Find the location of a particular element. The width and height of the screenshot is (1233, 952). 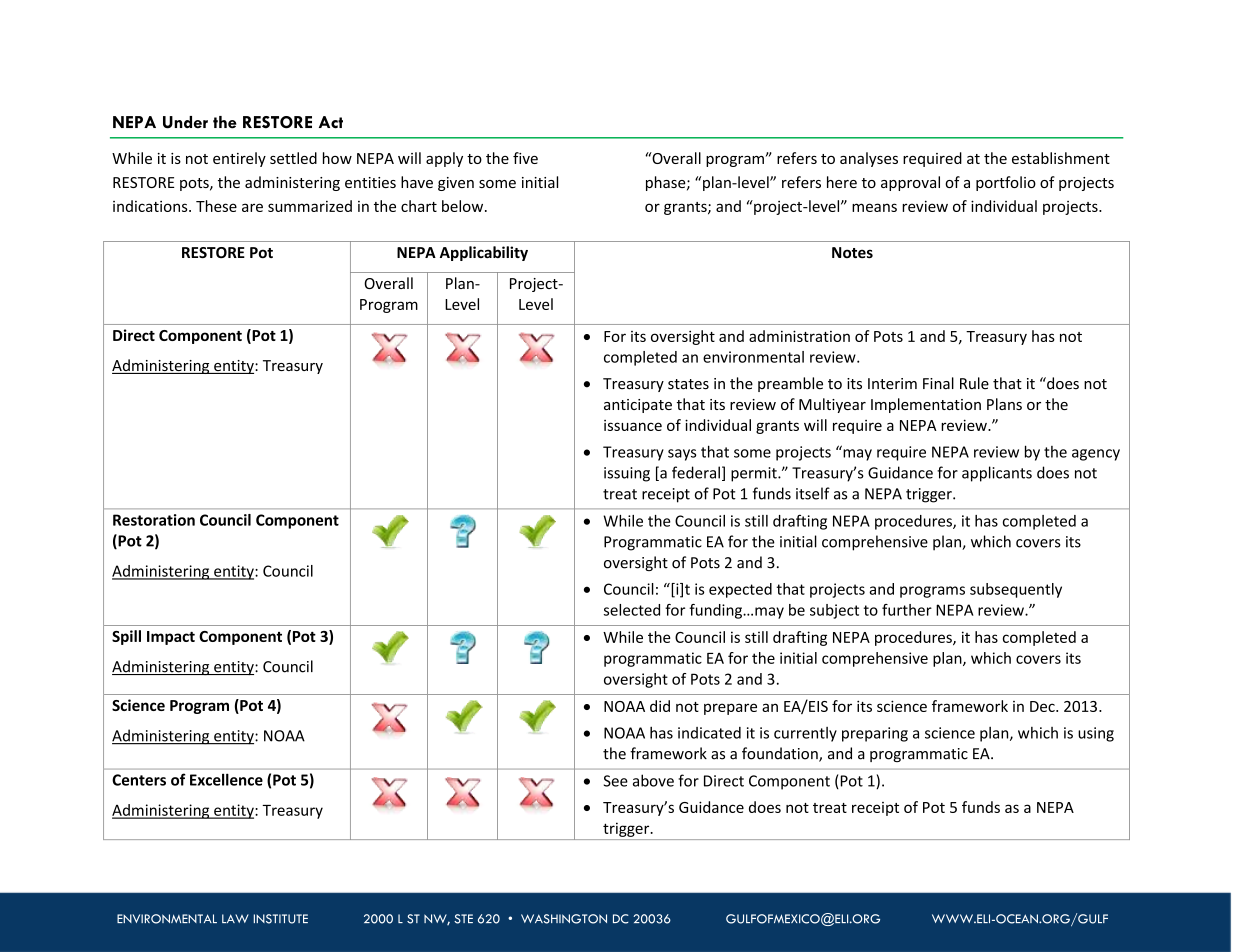

applicants is located at coordinates (997, 474).
